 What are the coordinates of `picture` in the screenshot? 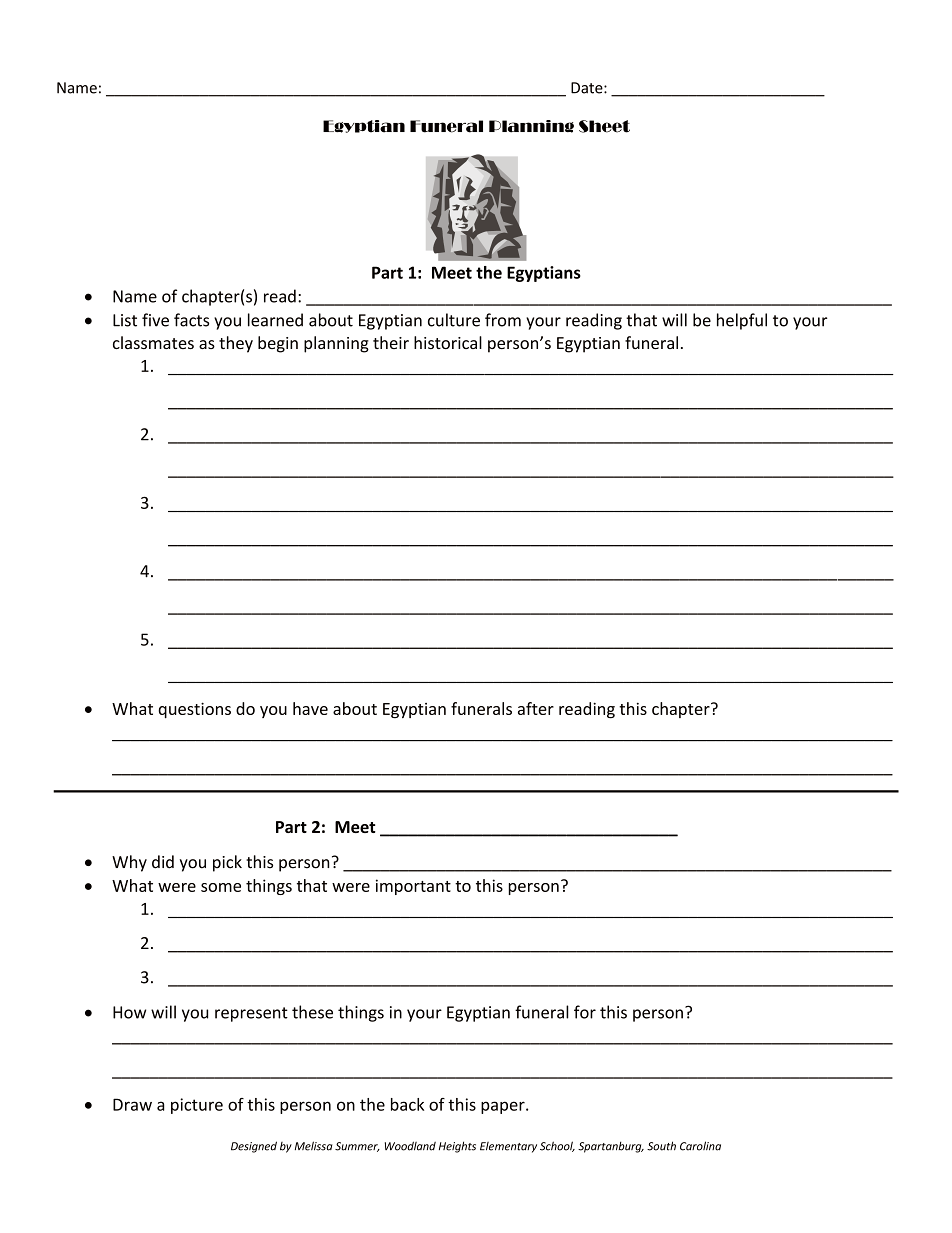 It's located at (197, 1106).
